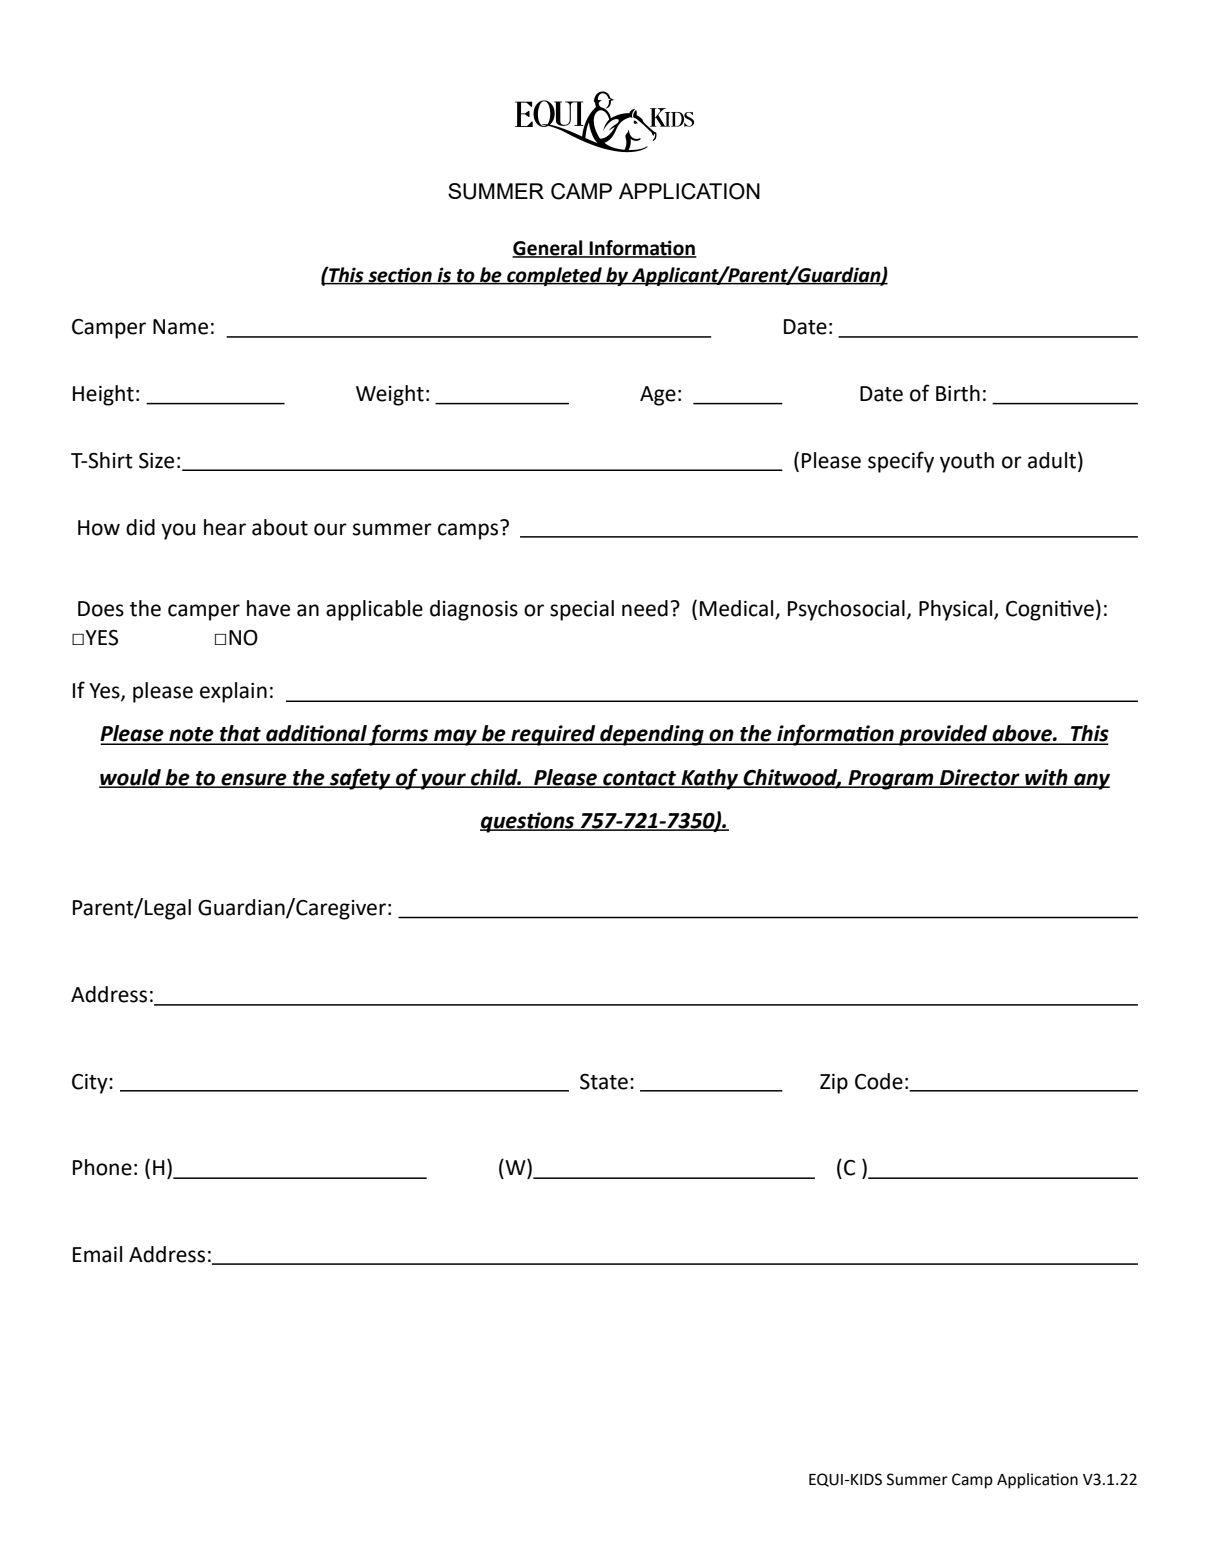 The height and width of the page is (1564, 1209). I want to click on Birth, so click(958, 393).
